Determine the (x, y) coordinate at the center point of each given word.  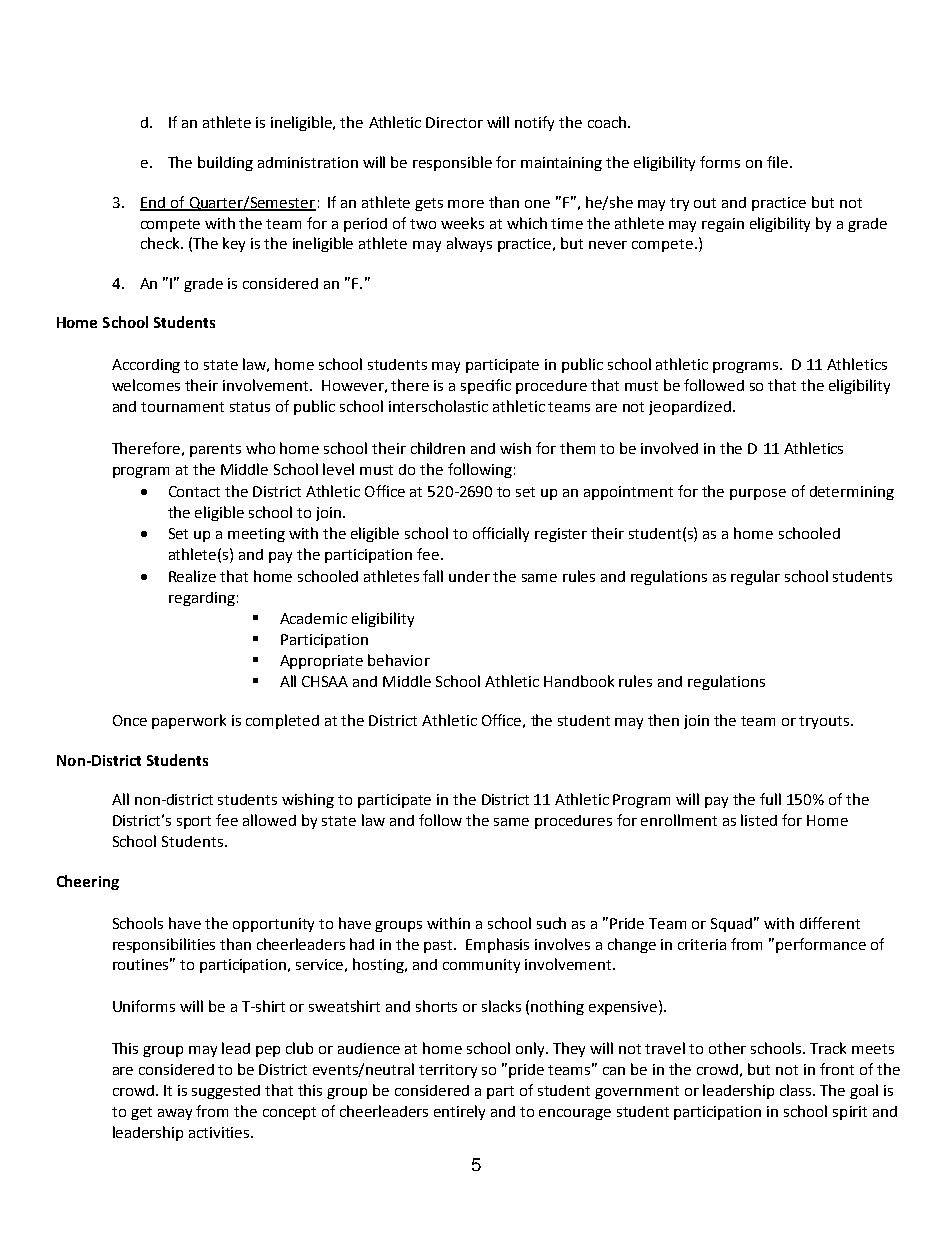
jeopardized (690, 408)
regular (755, 577)
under (469, 576)
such (551, 923)
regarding (202, 599)
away (175, 1114)
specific (486, 386)
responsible (452, 163)
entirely (459, 1112)
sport (194, 822)
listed (759, 820)
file (779, 162)
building (225, 163)
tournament (182, 407)
